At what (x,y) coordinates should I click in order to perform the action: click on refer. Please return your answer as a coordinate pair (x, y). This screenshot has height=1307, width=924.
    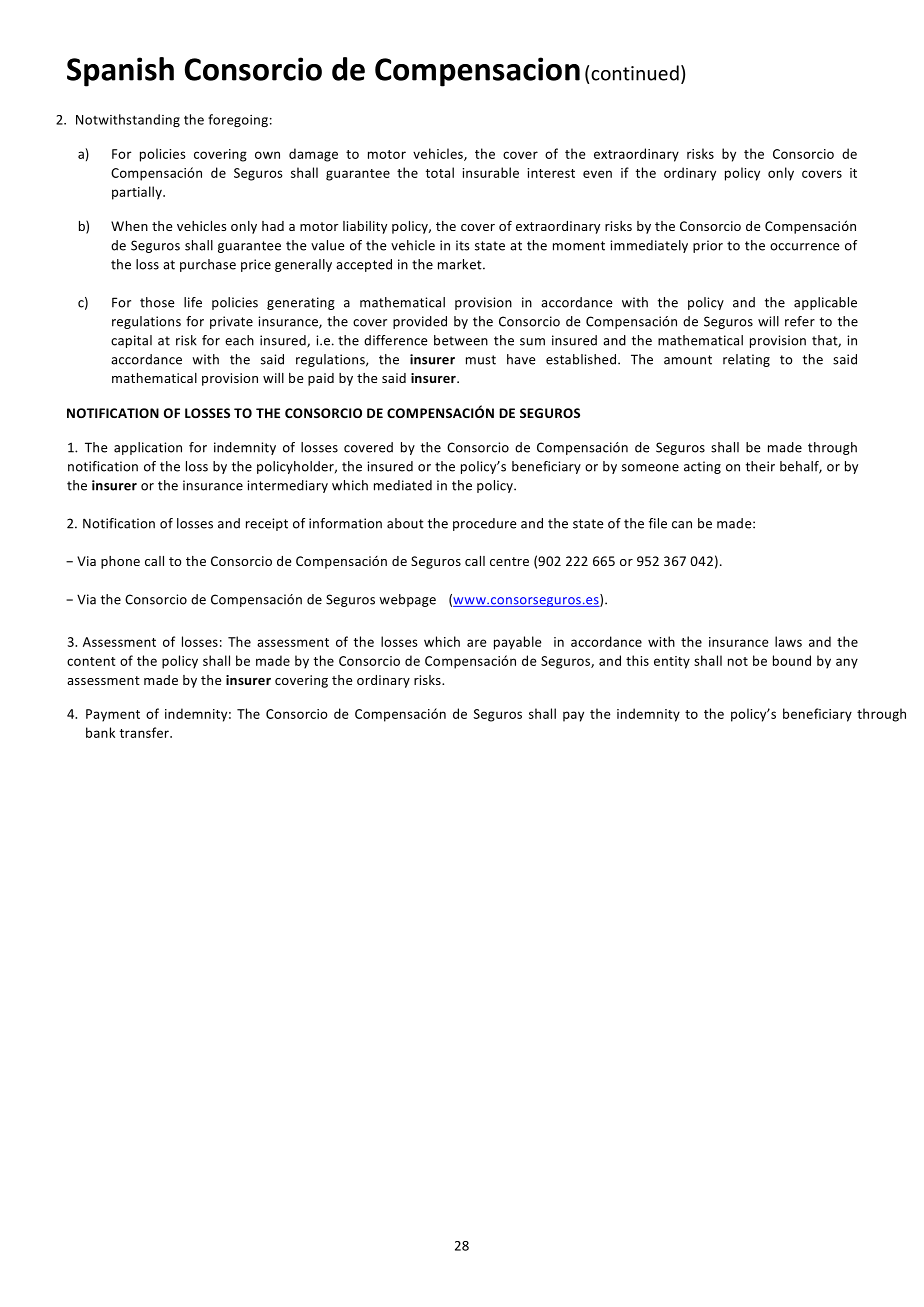
    Looking at the image, I should click on (800, 321).
